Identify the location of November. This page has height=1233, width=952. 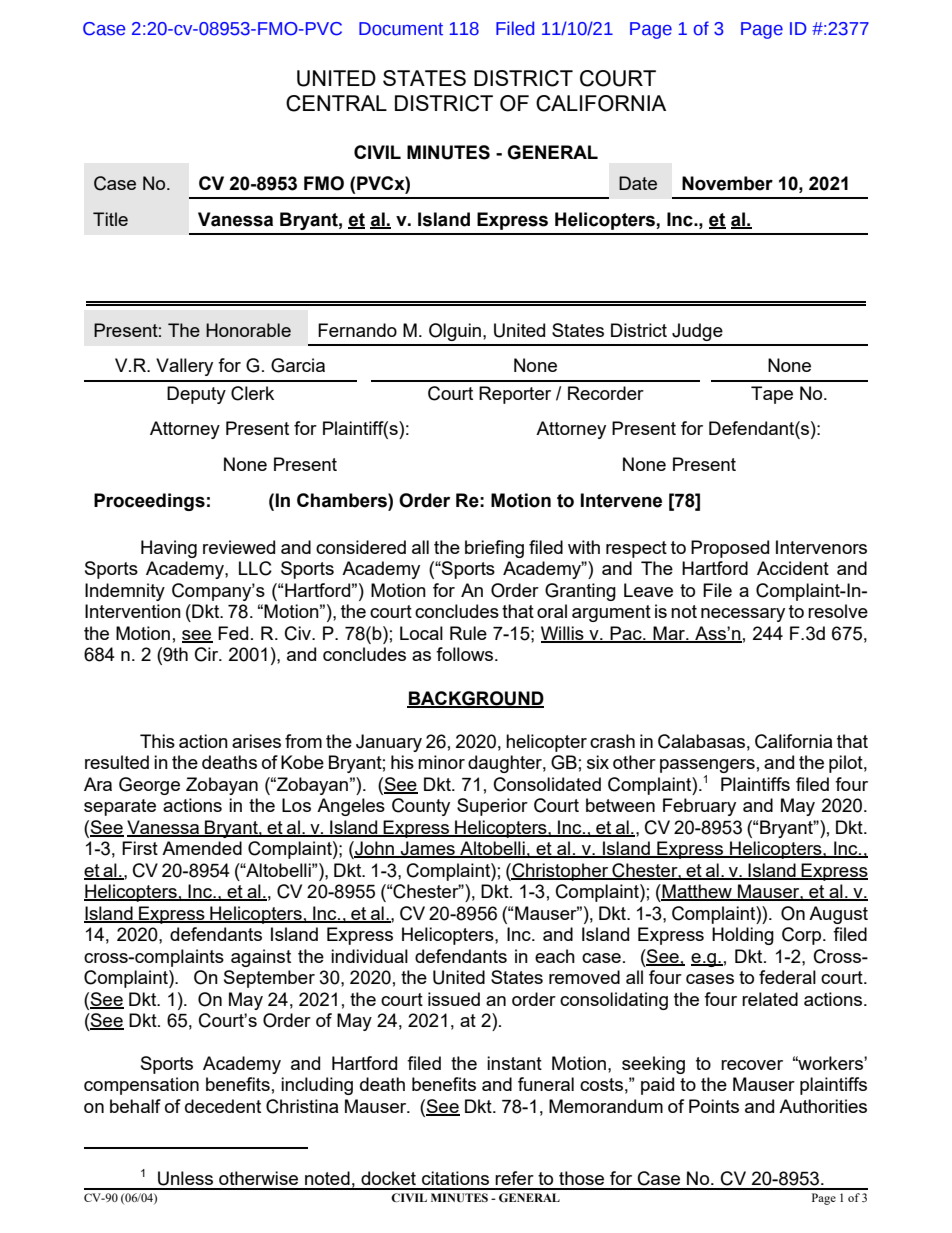
(727, 183).
